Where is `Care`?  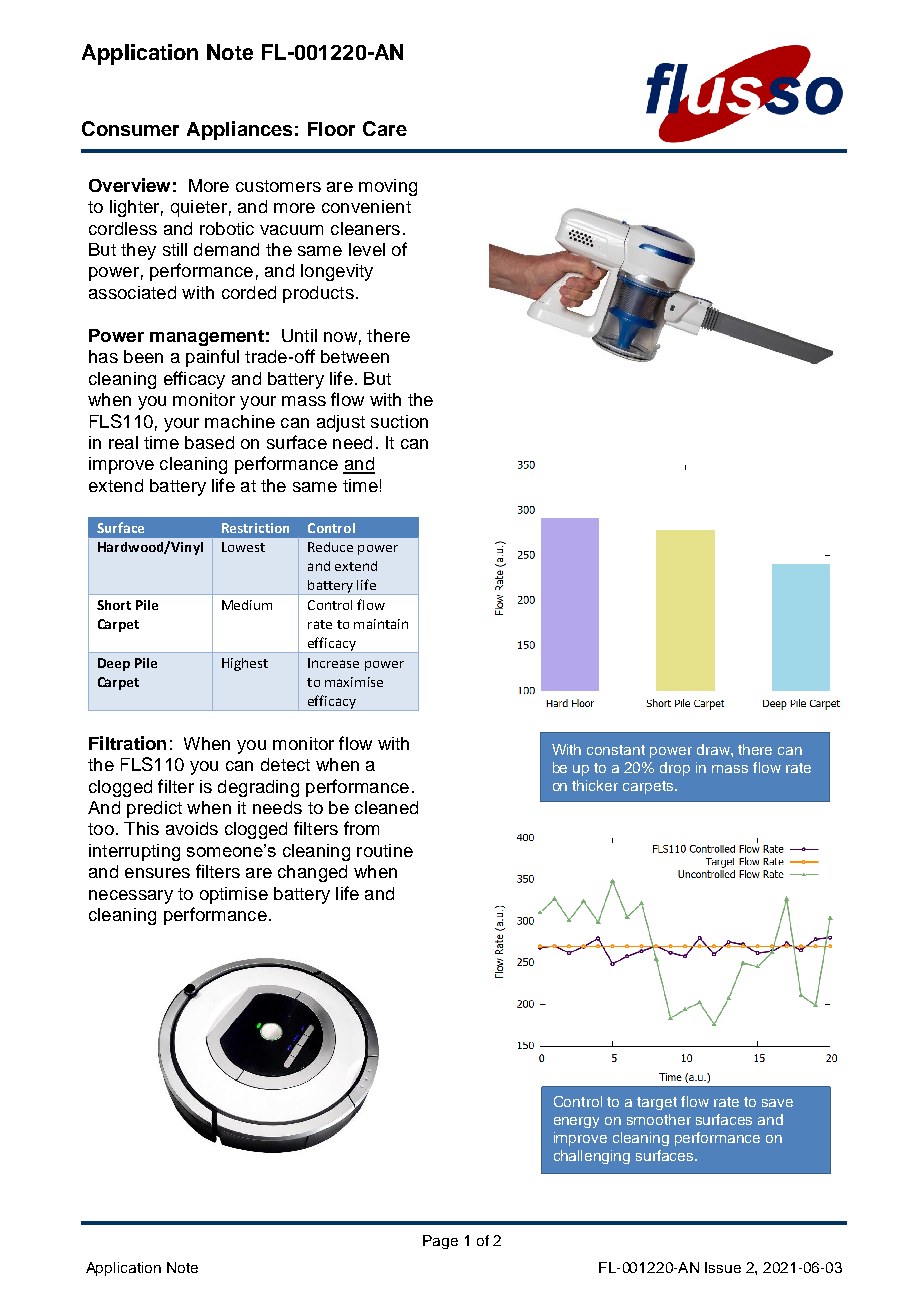 Care is located at coordinates (385, 128).
